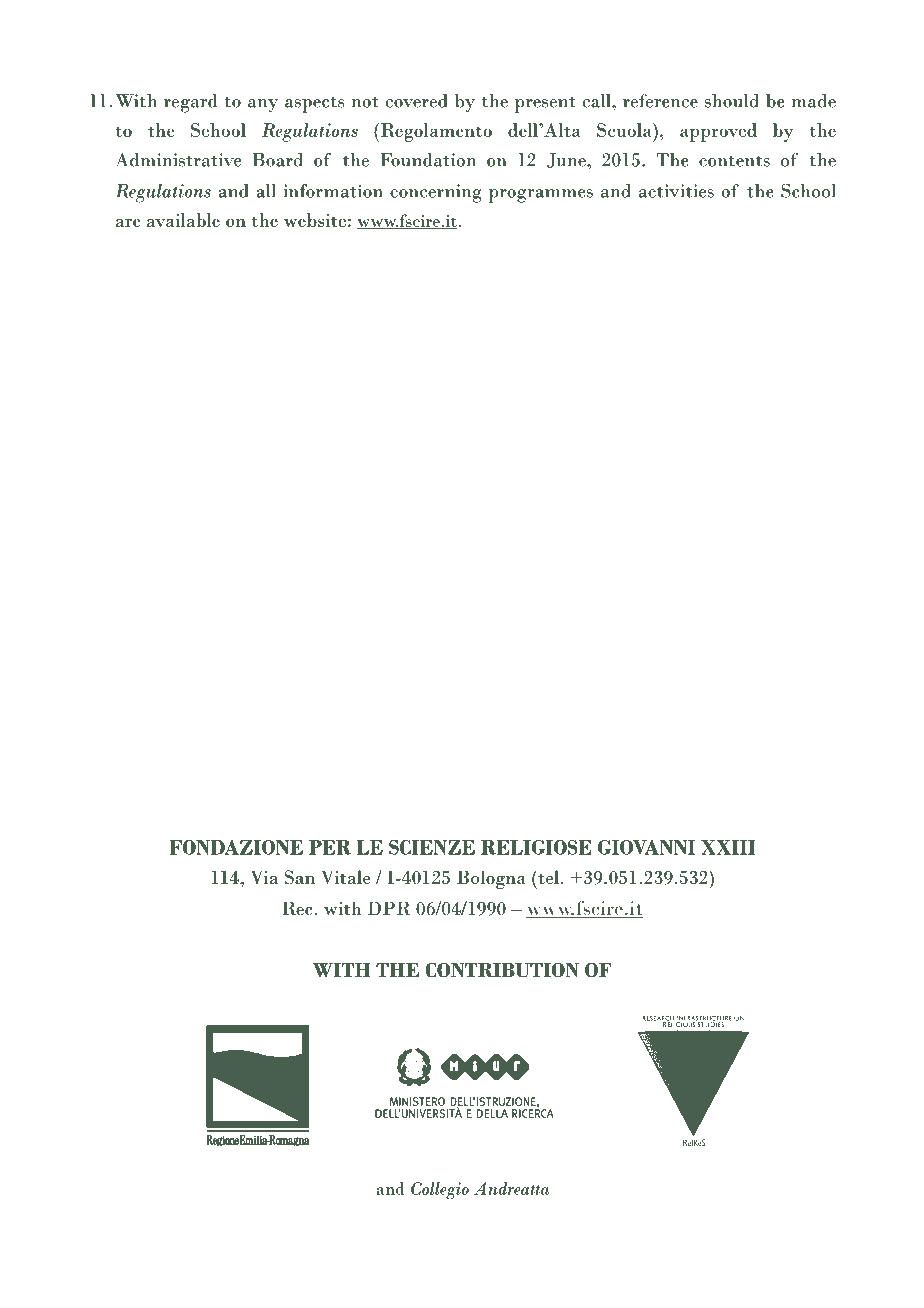 The width and height of the image is (924, 1308). What do you see at coordinates (436, 193) in the image?
I see `concerning` at bounding box center [436, 193].
